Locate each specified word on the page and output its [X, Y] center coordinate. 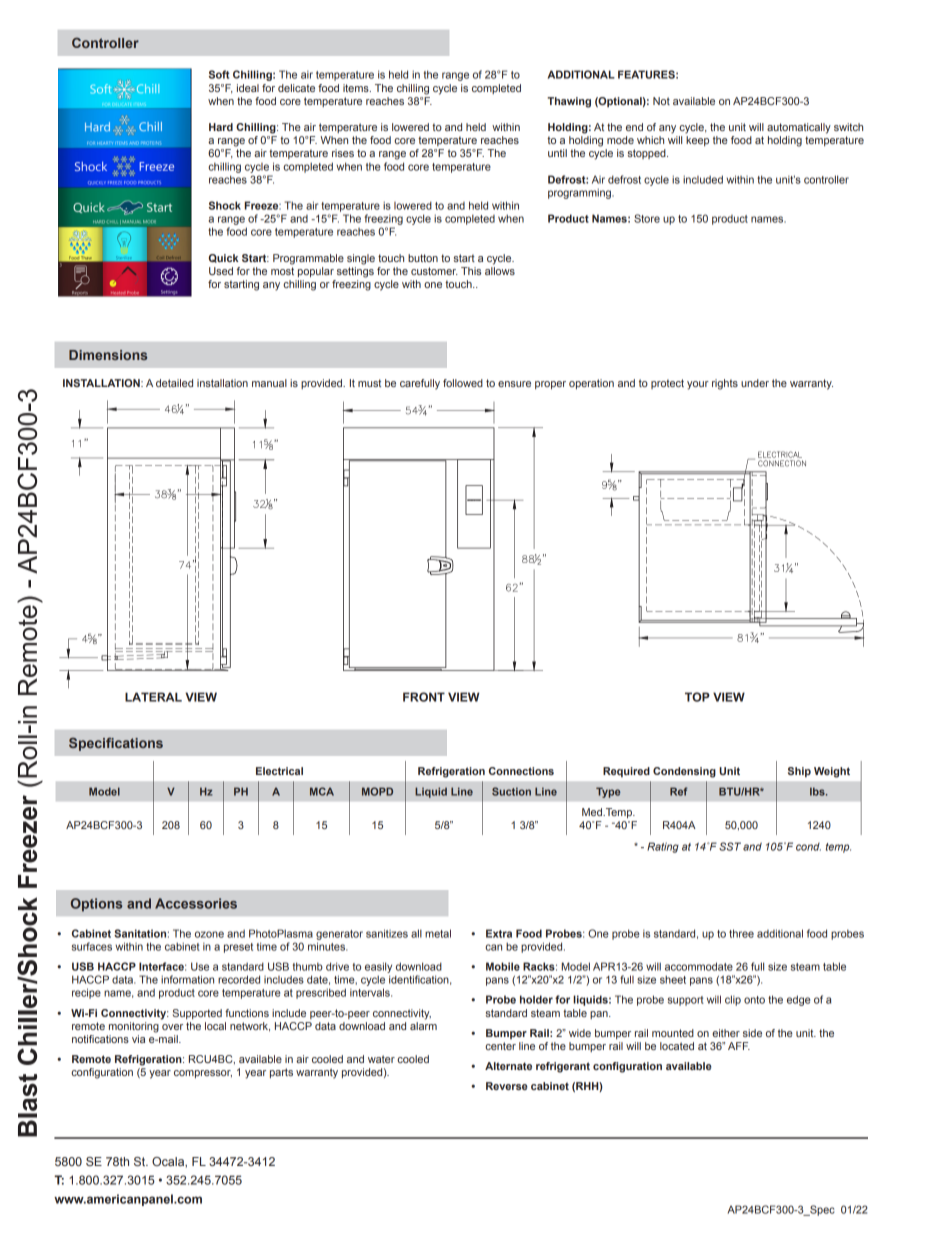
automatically [799, 128]
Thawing [569, 102]
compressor [203, 1074]
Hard [221, 127]
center [500, 1046]
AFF [739, 1046]
